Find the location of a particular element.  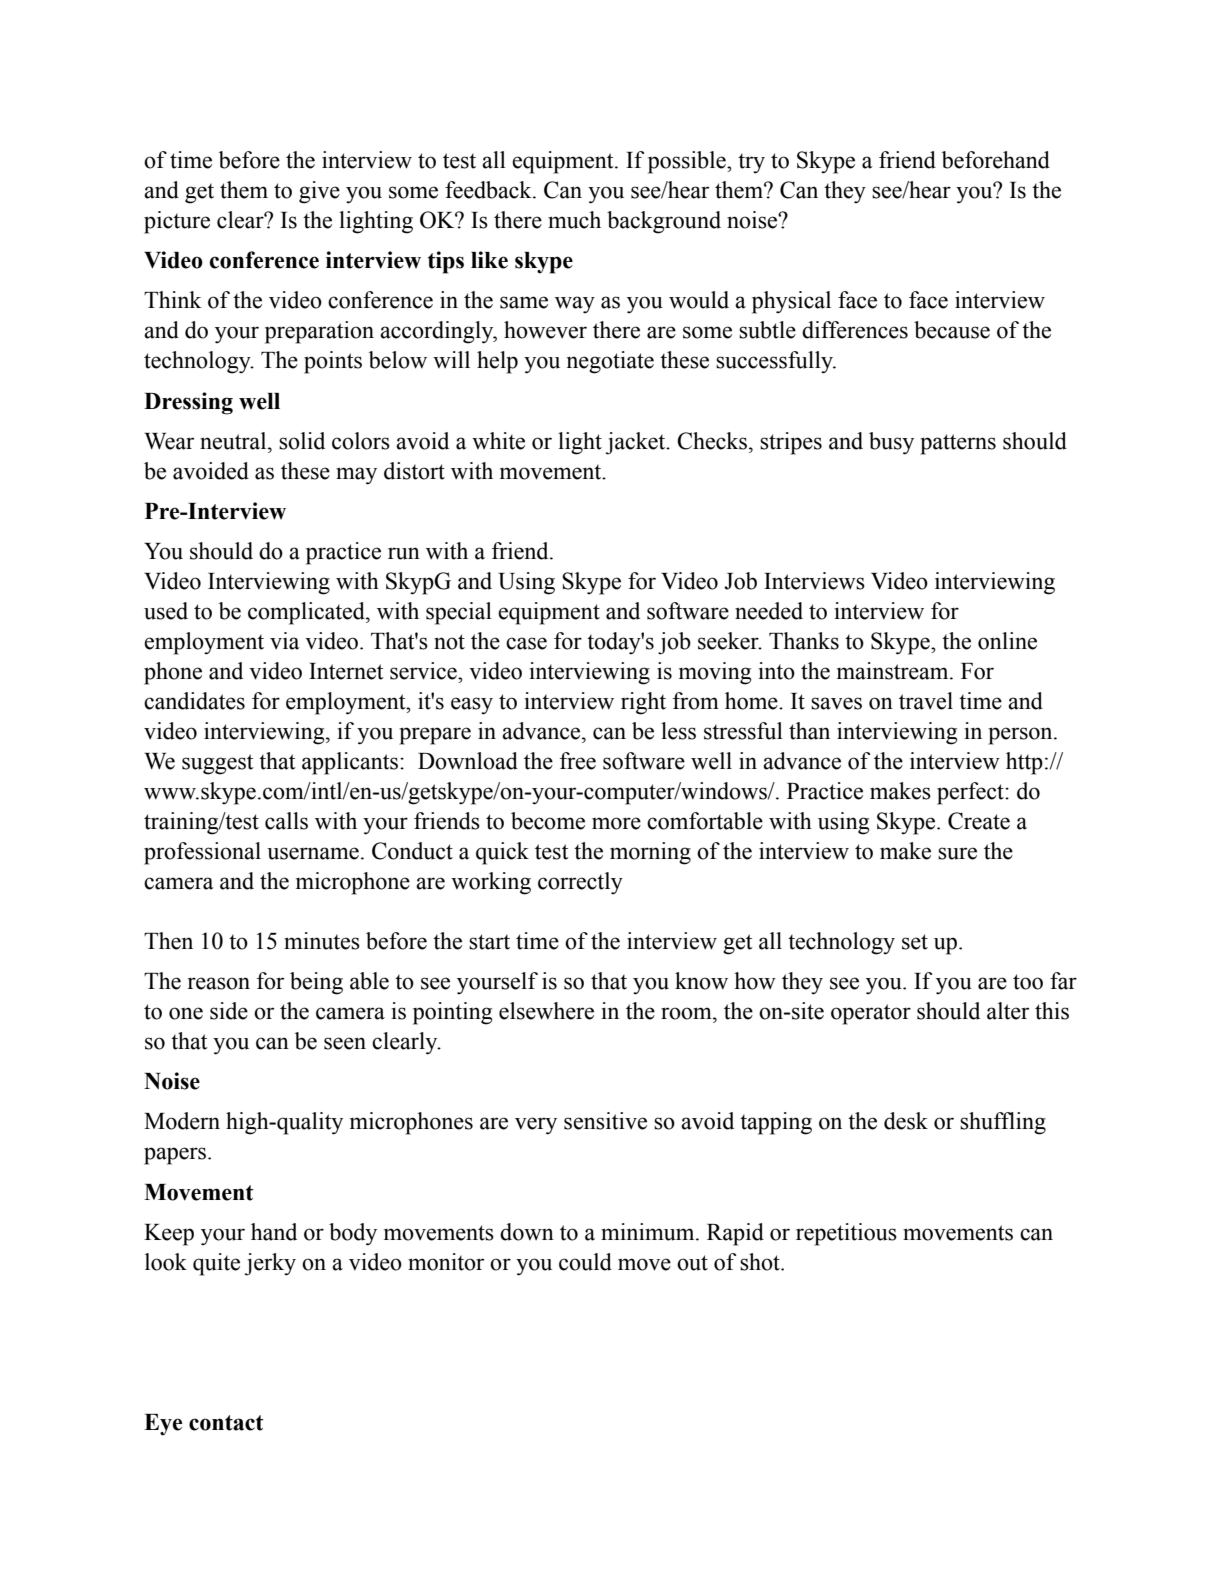

being is located at coordinates (316, 983).
